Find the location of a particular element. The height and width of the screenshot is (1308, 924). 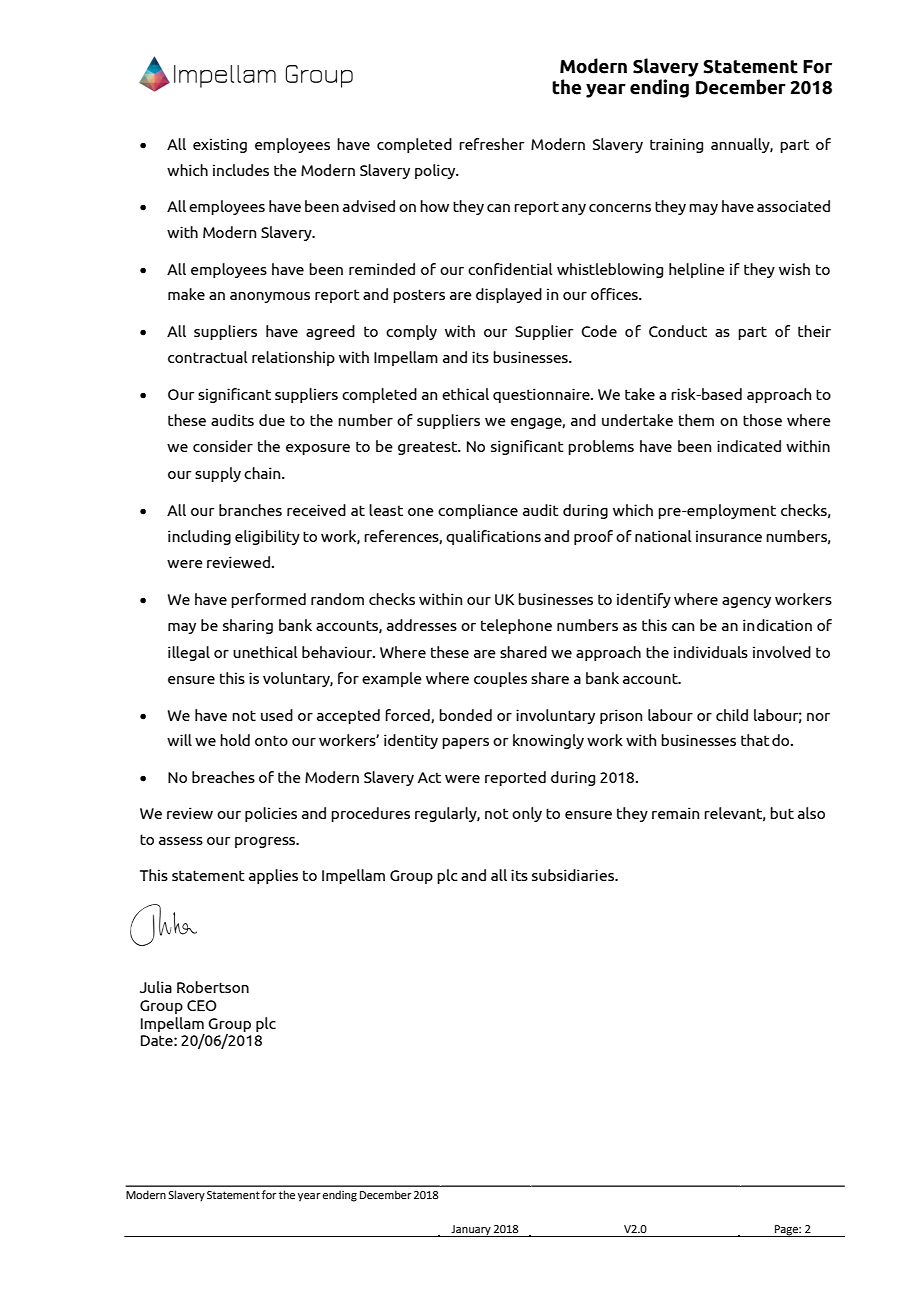

Robertson is located at coordinates (213, 987).
